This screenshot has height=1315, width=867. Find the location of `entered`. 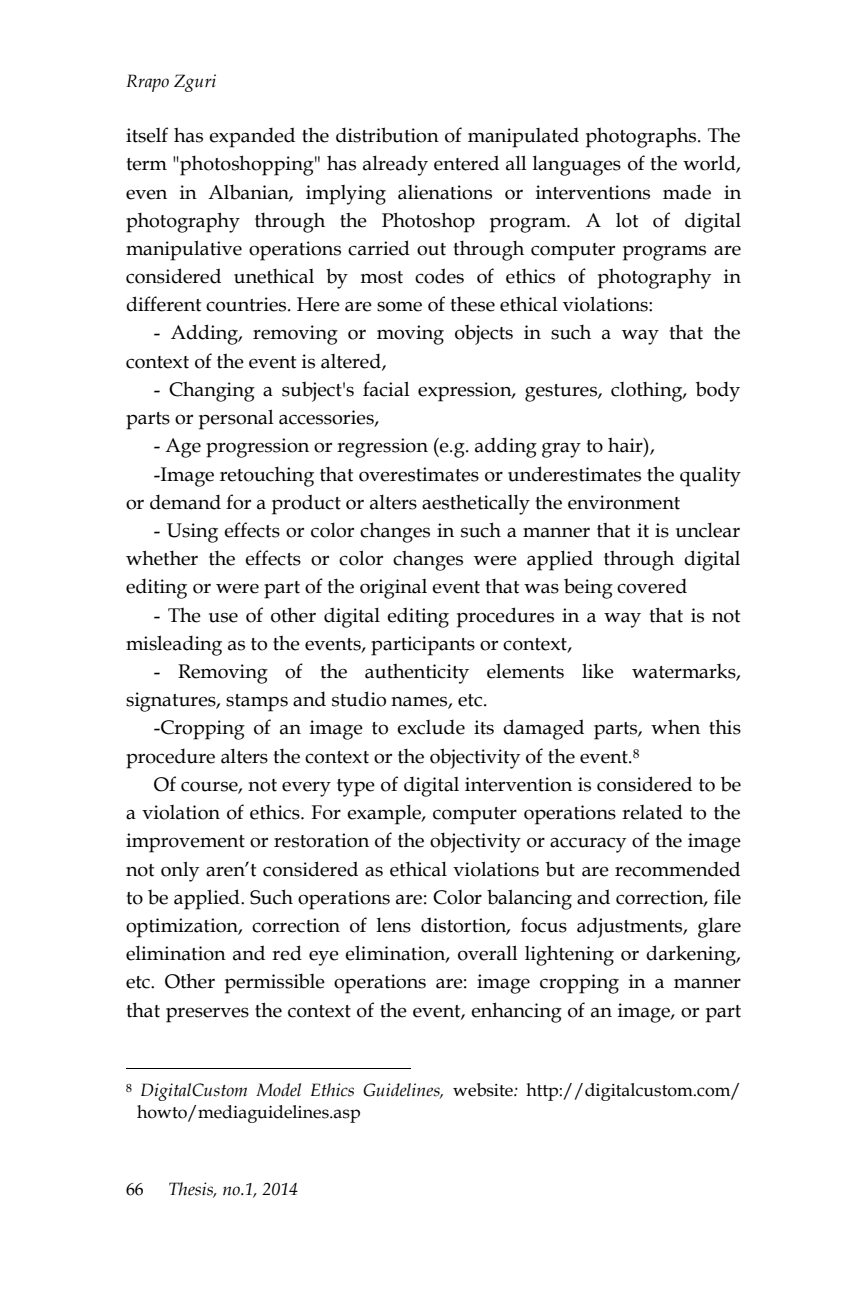

entered is located at coordinates (466, 163).
